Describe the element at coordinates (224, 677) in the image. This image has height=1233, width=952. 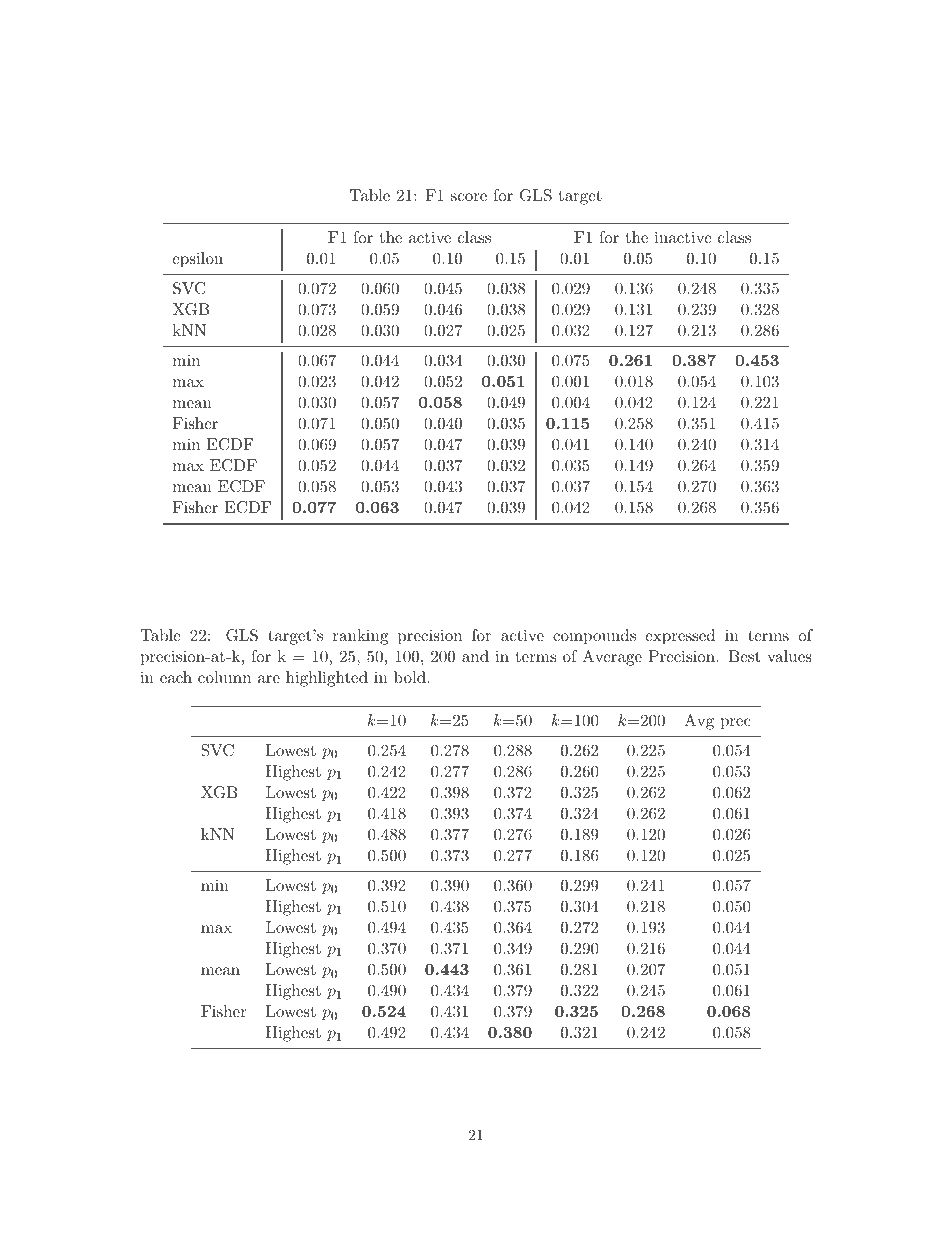
I see `column` at that location.
